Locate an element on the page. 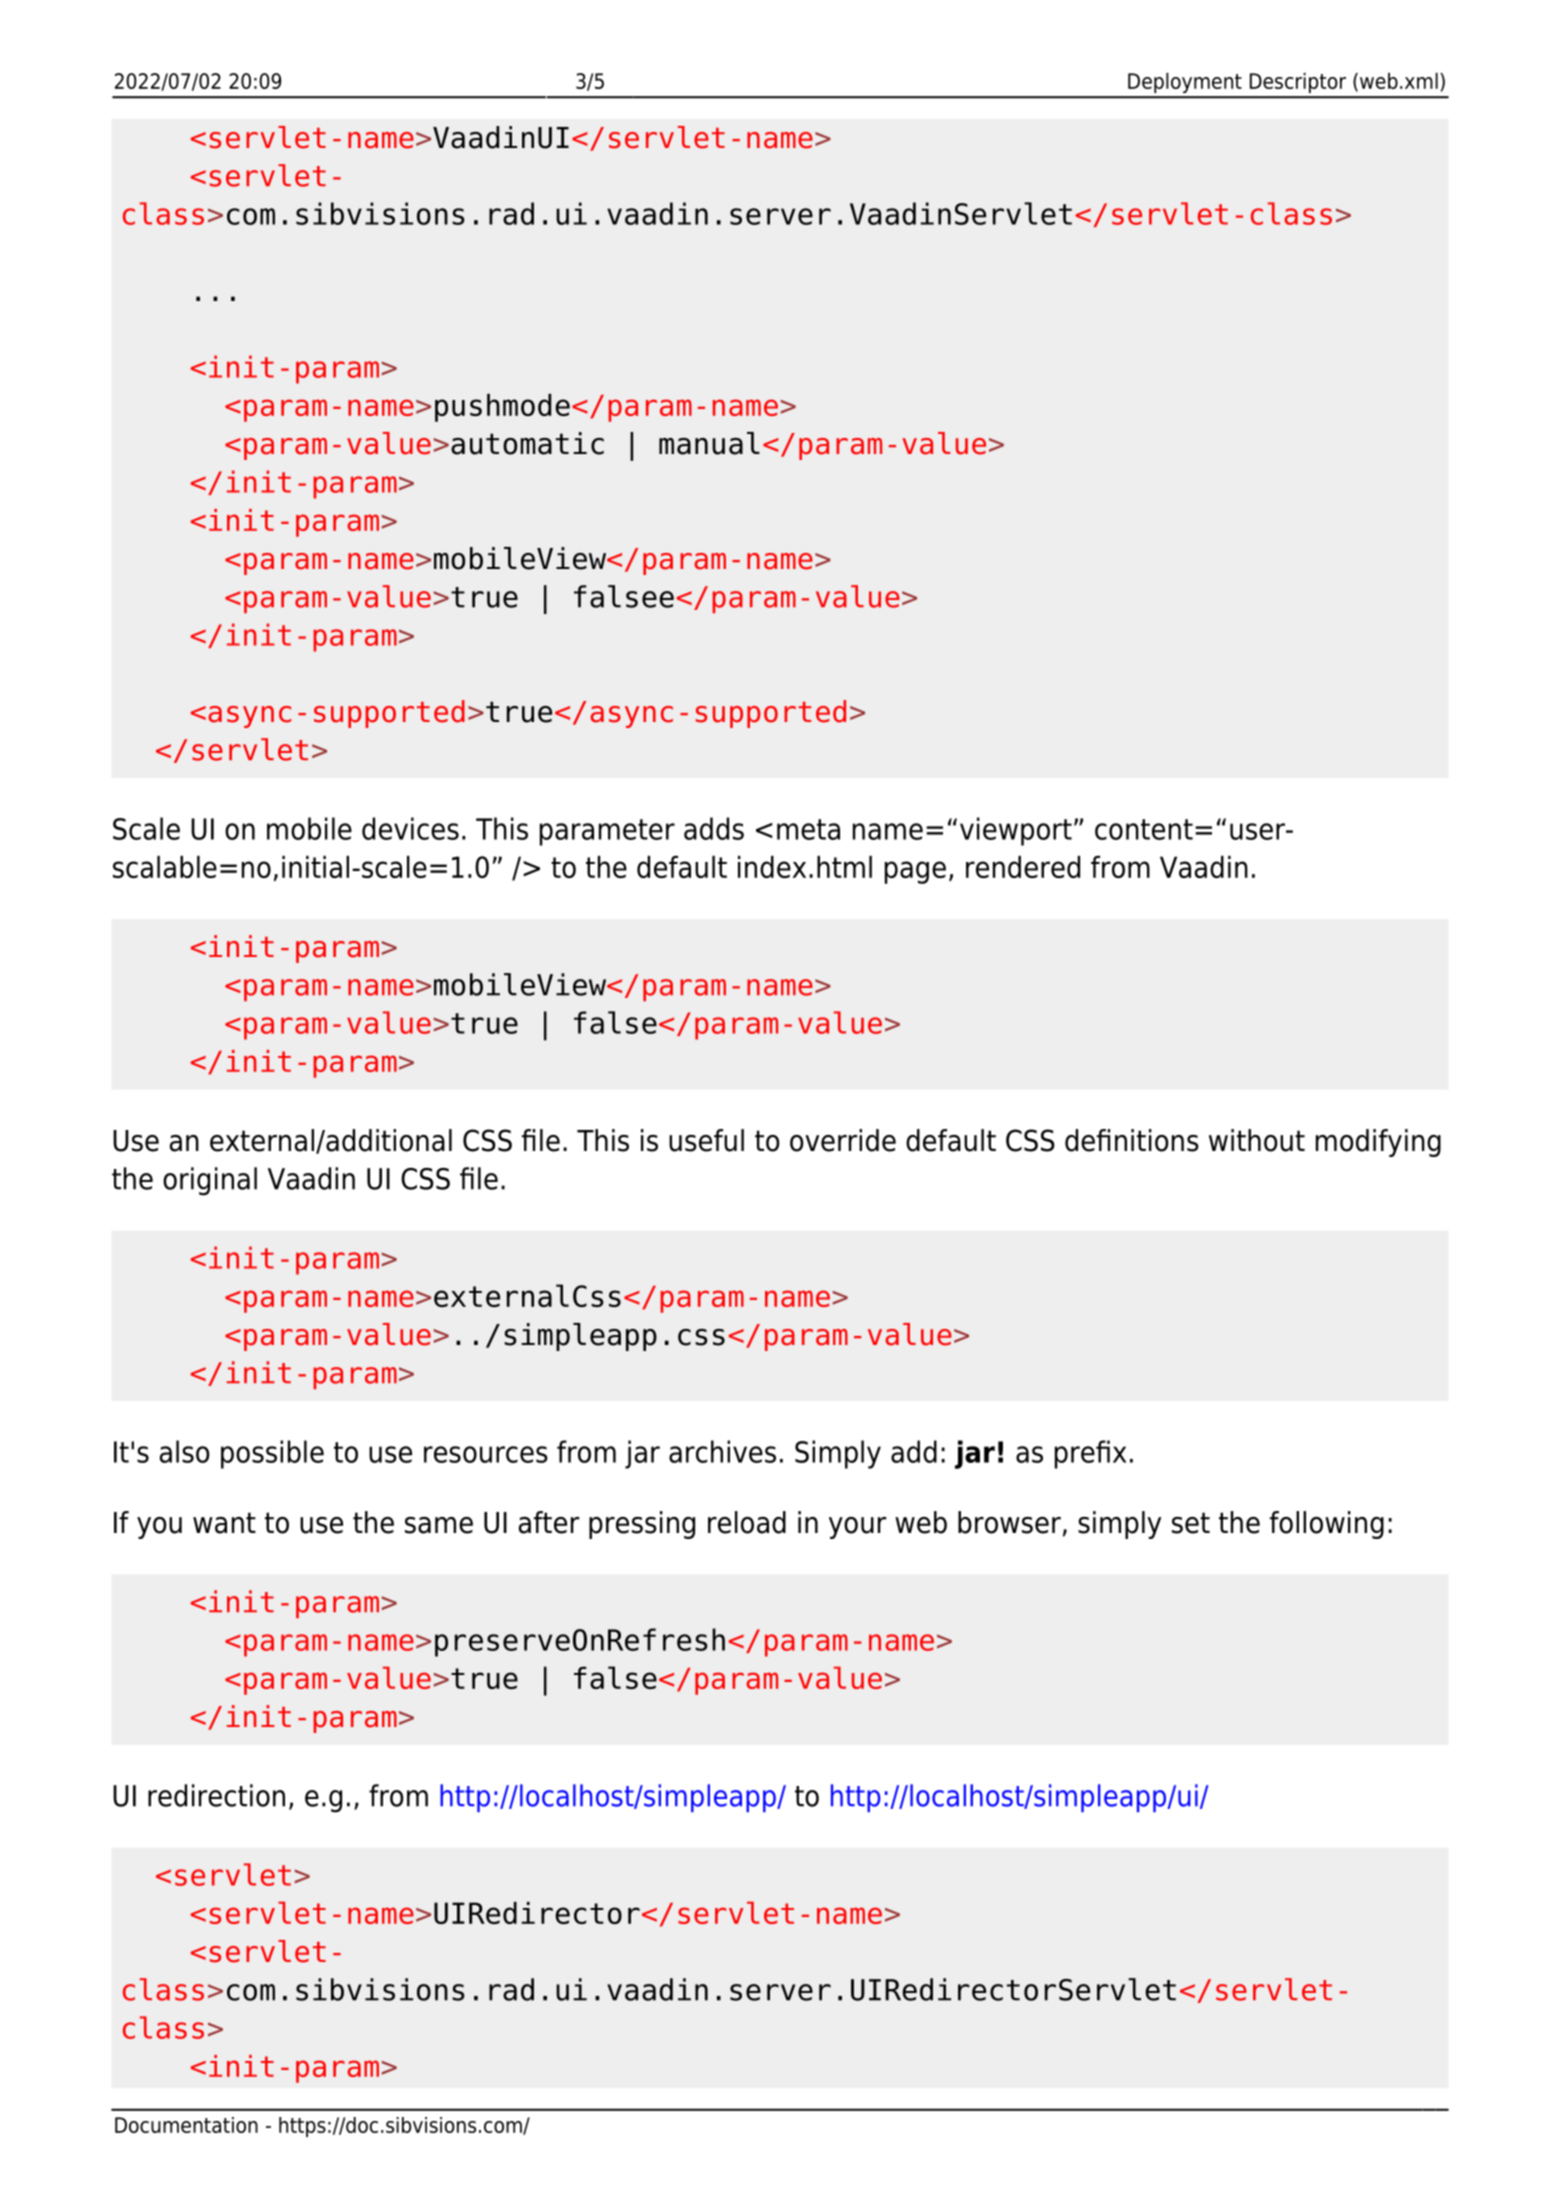 Image resolution: width=1560 pixels, height=2207 pixels. meta is located at coordinates (808, 829).
